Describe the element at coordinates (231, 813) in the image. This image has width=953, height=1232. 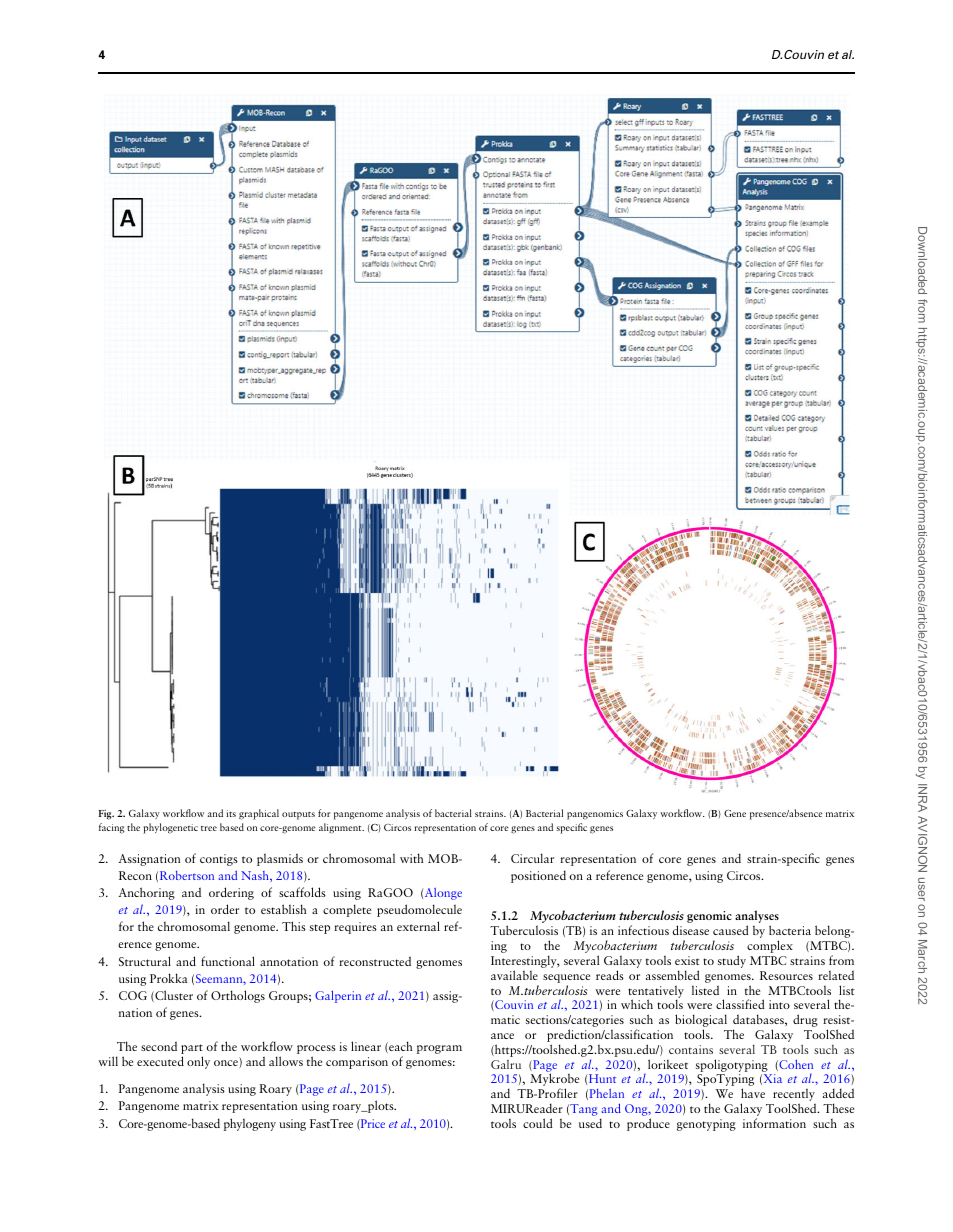
I see `its` at that location.
